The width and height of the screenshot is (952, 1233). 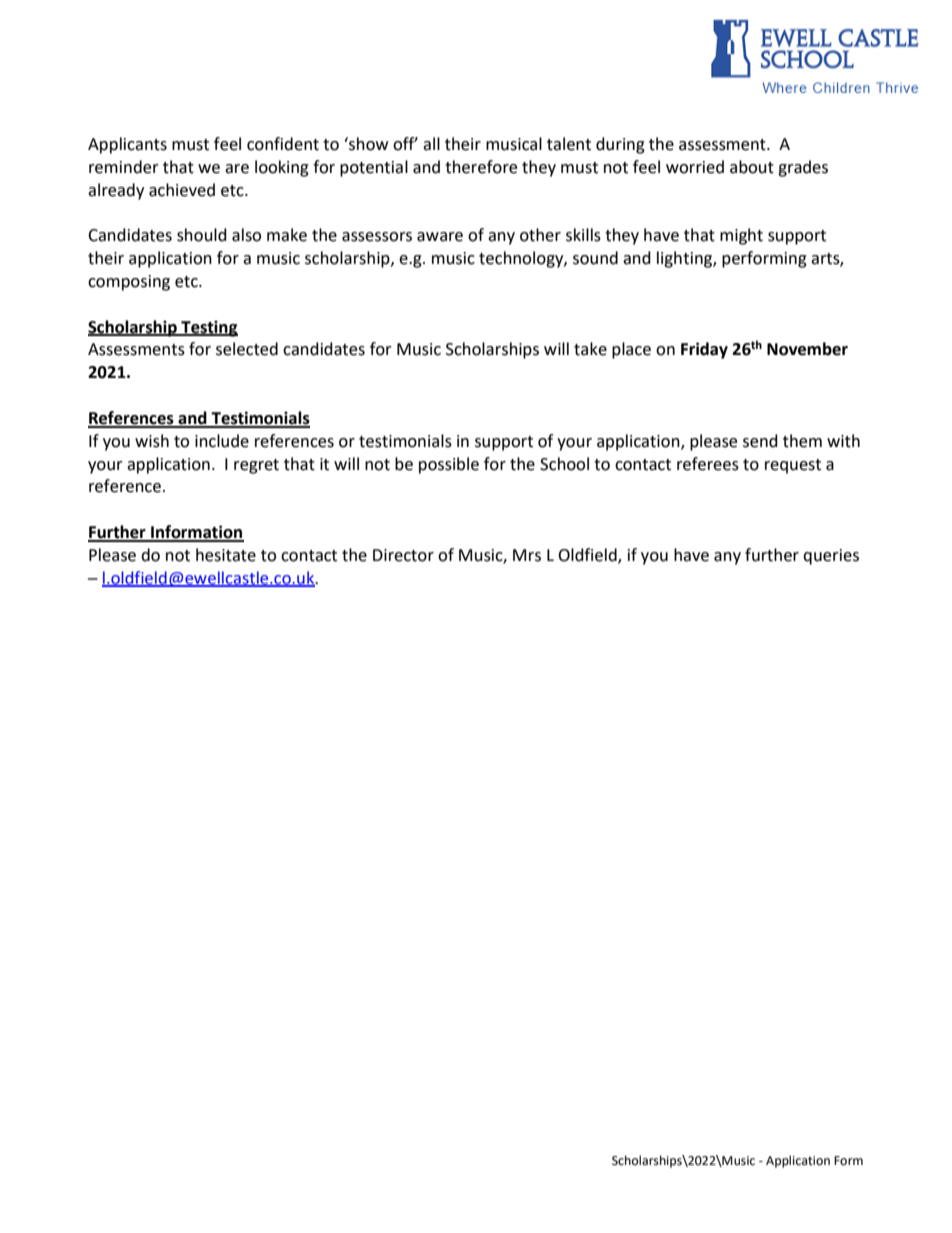 What do you see at coordinates (129, 283) in the screenshot?
I see `composing` at bounding box center [129, 283].
